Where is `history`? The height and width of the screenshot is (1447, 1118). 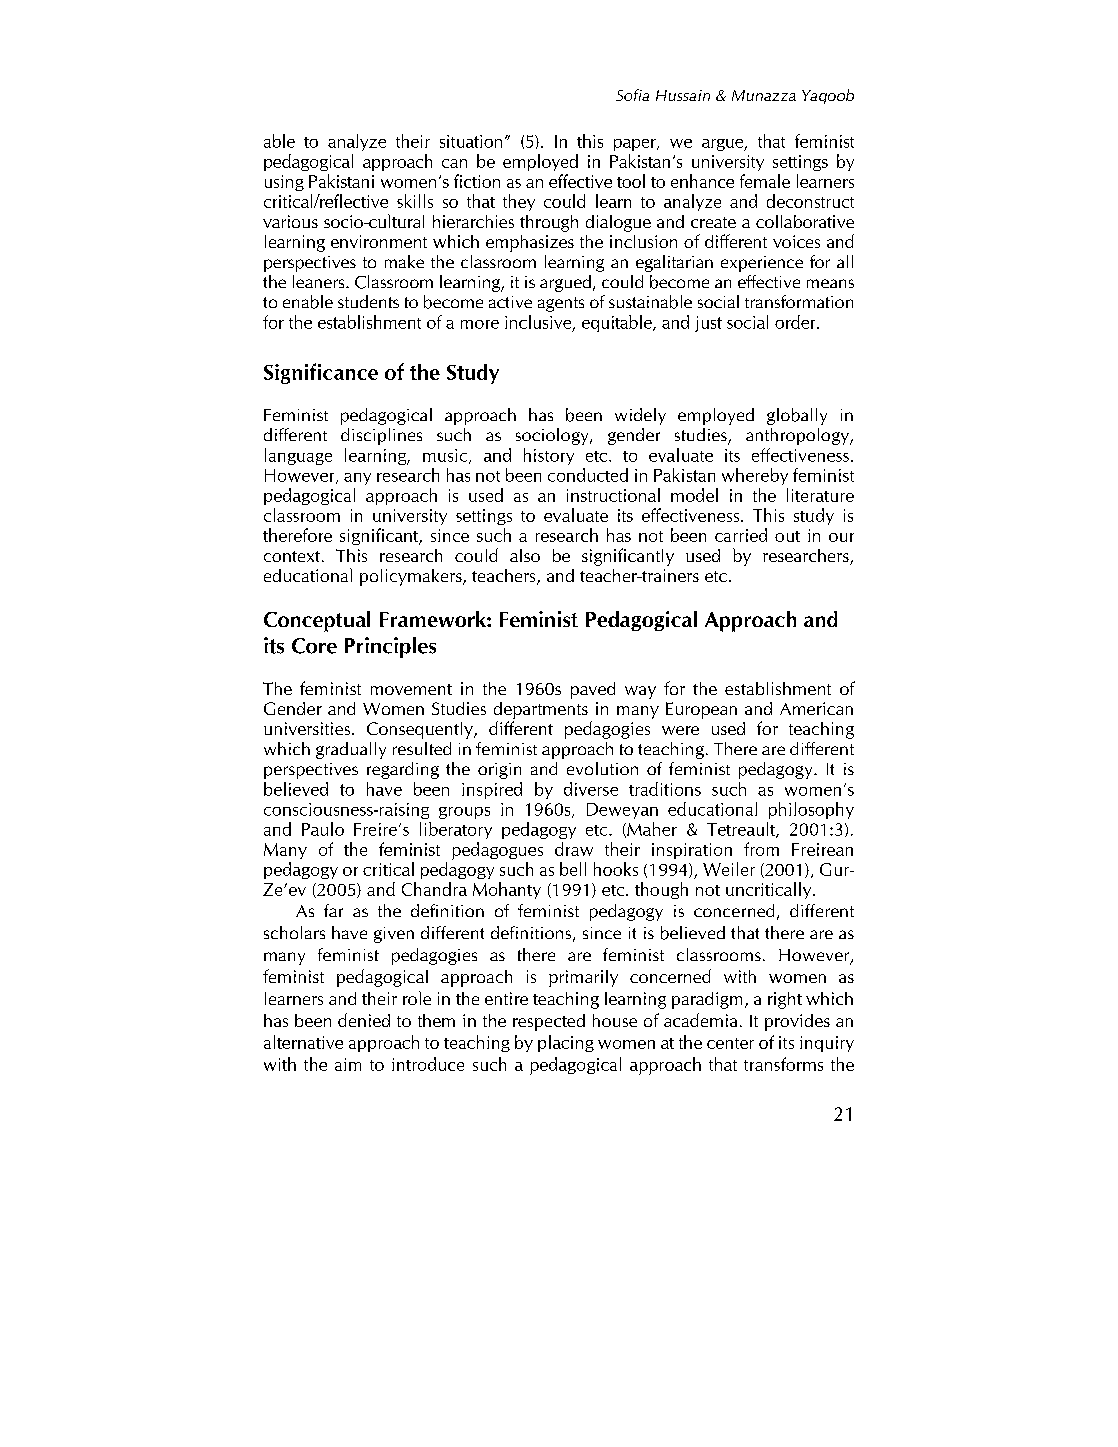
history is located at coordinates (549, 456).
